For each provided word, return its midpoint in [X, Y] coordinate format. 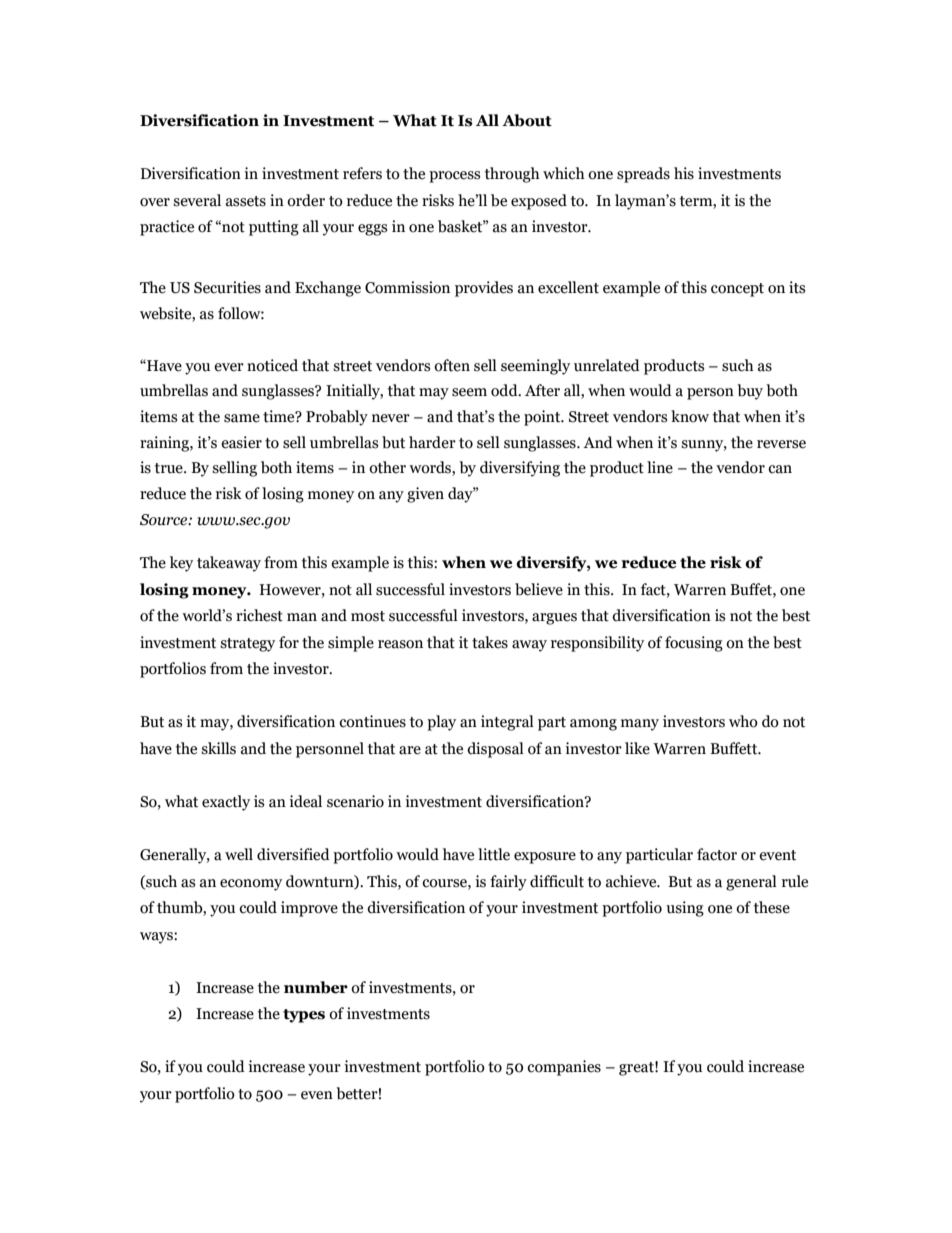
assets [246, 201]
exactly [226, 803]
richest [259, 615]
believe [539, 589]
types [304, 1016]
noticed [272, 365]
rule [795, 881]
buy [750, 392]
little [494, 854]
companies [564, 1068]
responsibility [597, 644]
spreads [643, 175]
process [454, 177]
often [452, 365]
